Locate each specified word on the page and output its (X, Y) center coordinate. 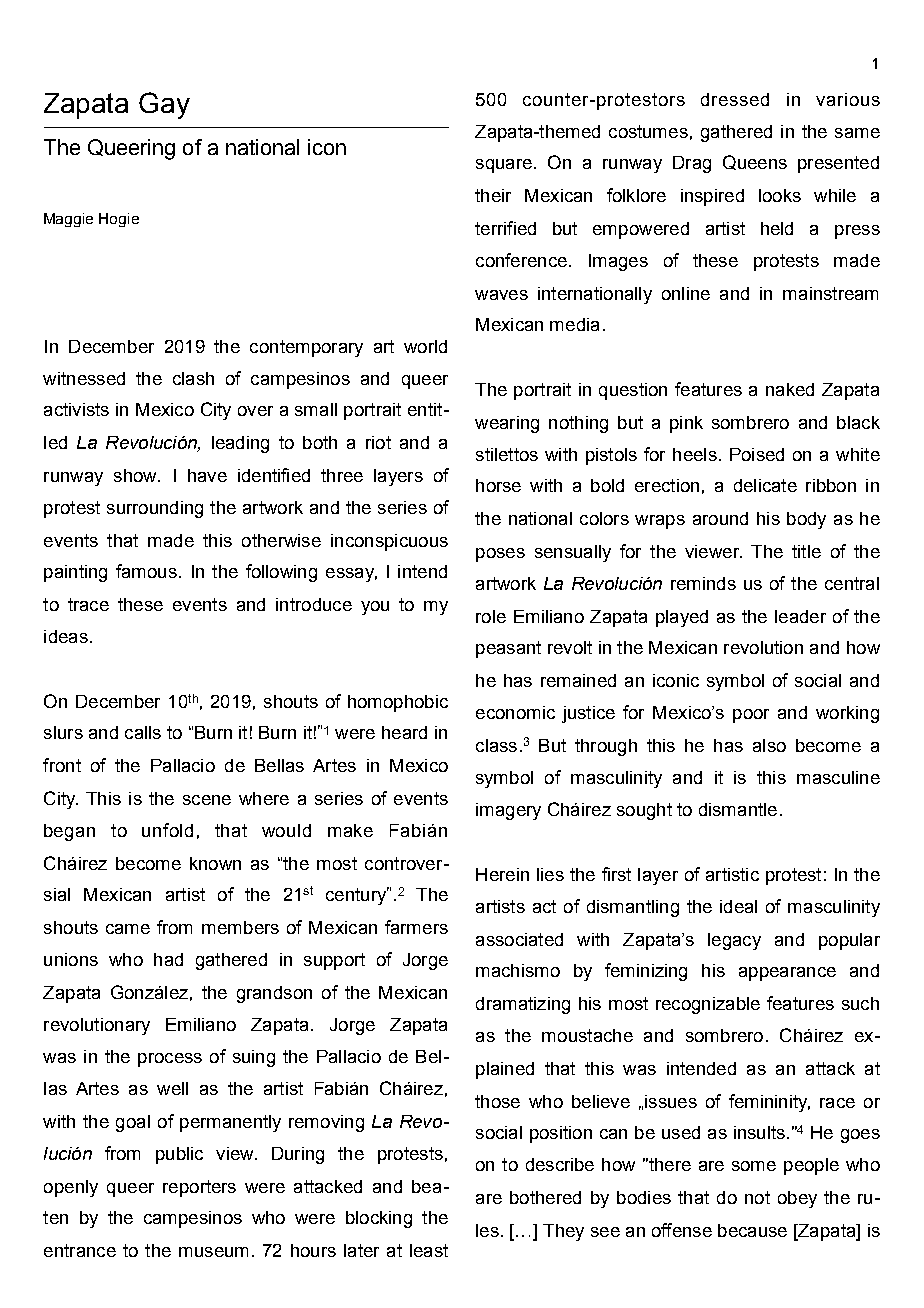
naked (790, 389)
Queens (755, 162)
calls (143, 732)
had (168, 959)
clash (193, 378)
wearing (507, 424)
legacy (734, 941)
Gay (164, 105)
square (504, 166)
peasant (508, 649)
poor (751, 716)
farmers (416, 927)
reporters (199, 1188)
